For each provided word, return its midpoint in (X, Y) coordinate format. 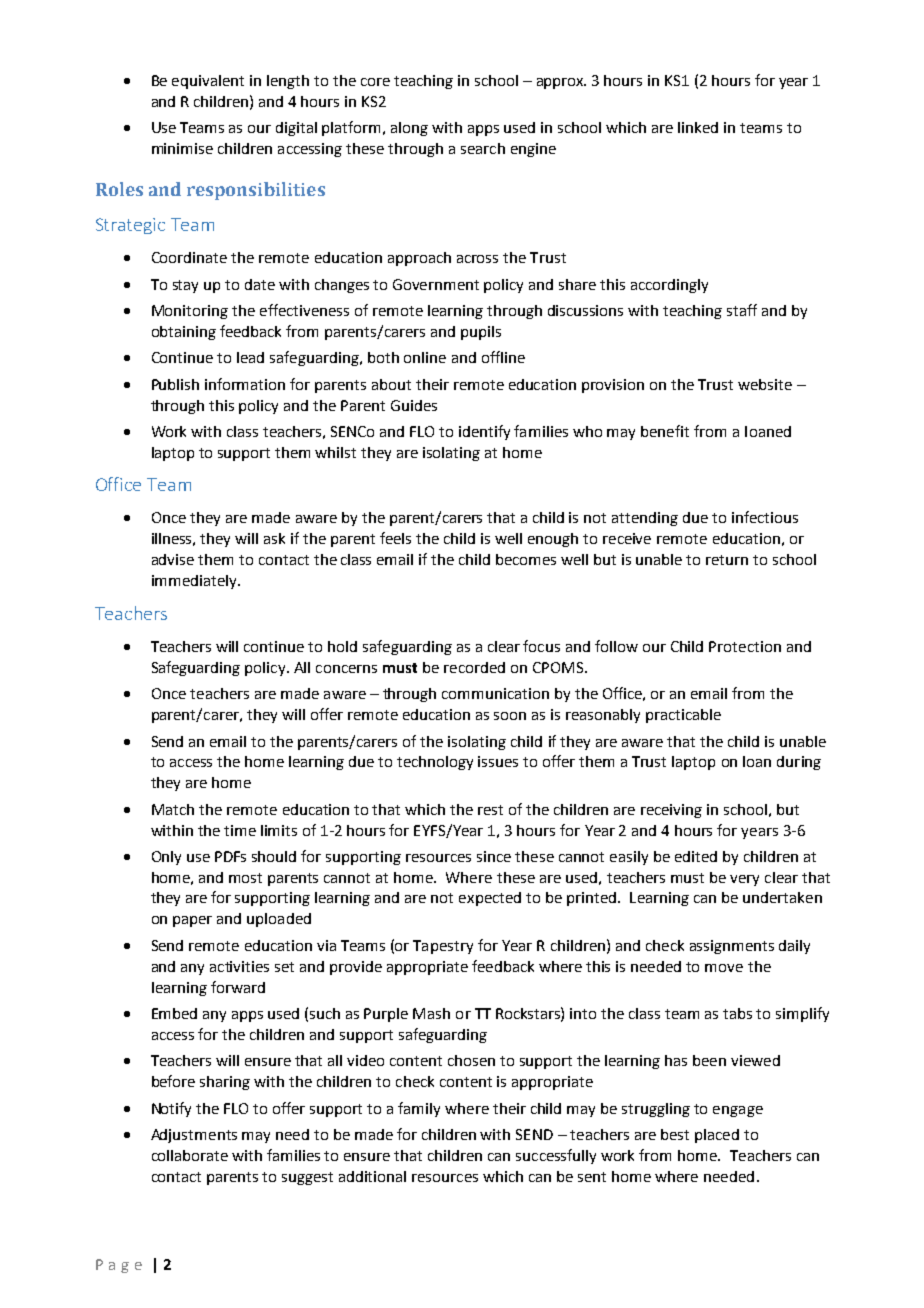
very (744, 880)
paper (192, 921)
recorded (474, 667)
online (425, 357)
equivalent (208, 82)
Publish (175, 384)
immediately (195, 582)
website (765, 384)
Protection (745, 646)
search (483, 148)
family (419, 1109)
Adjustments (194, 1136)
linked (698, 127)
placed (717, 1136)
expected (490, 899)
